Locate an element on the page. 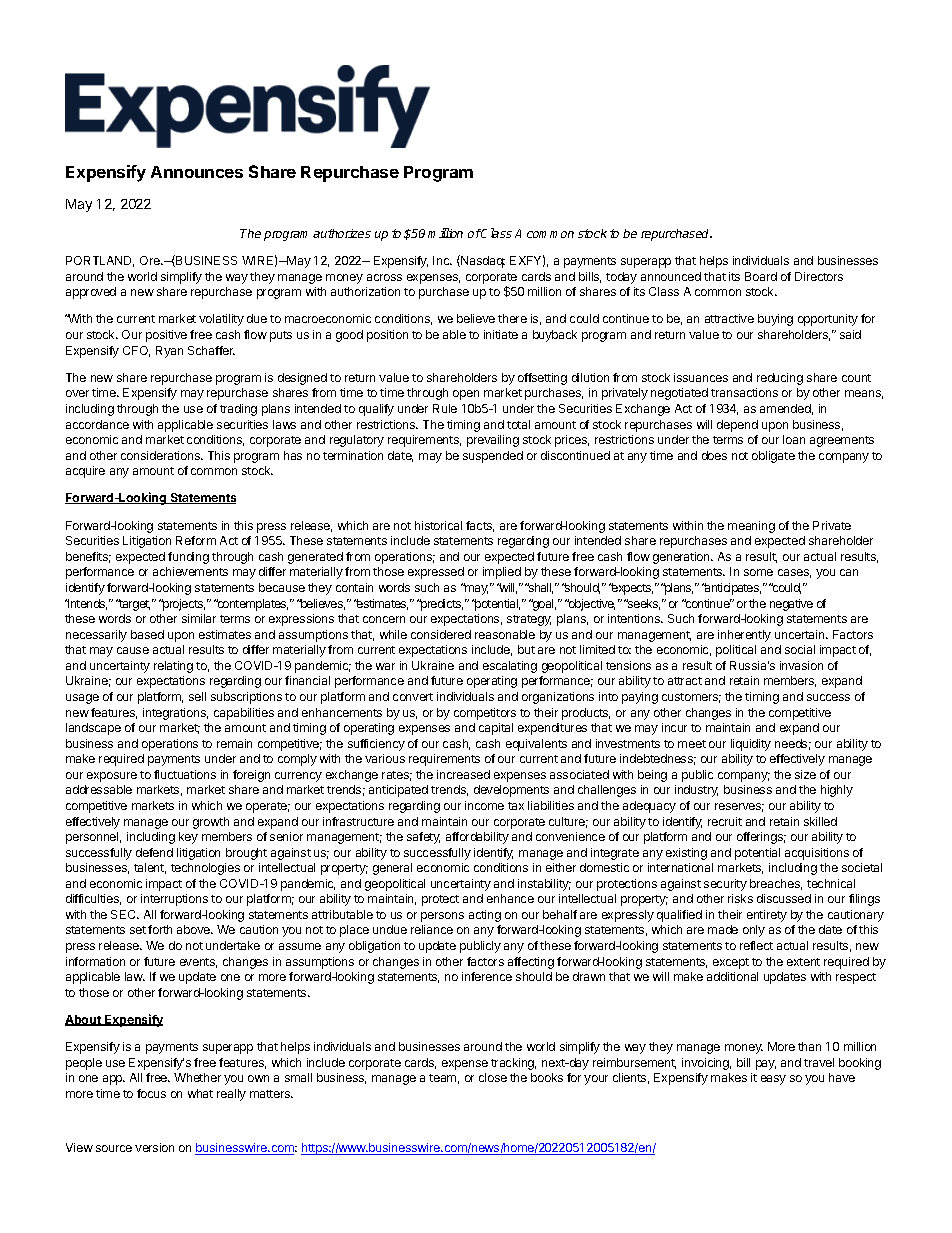 Image resolution: width=952 pixels, height=1233 pixels. focus is located at coordinates (151, 1093).
